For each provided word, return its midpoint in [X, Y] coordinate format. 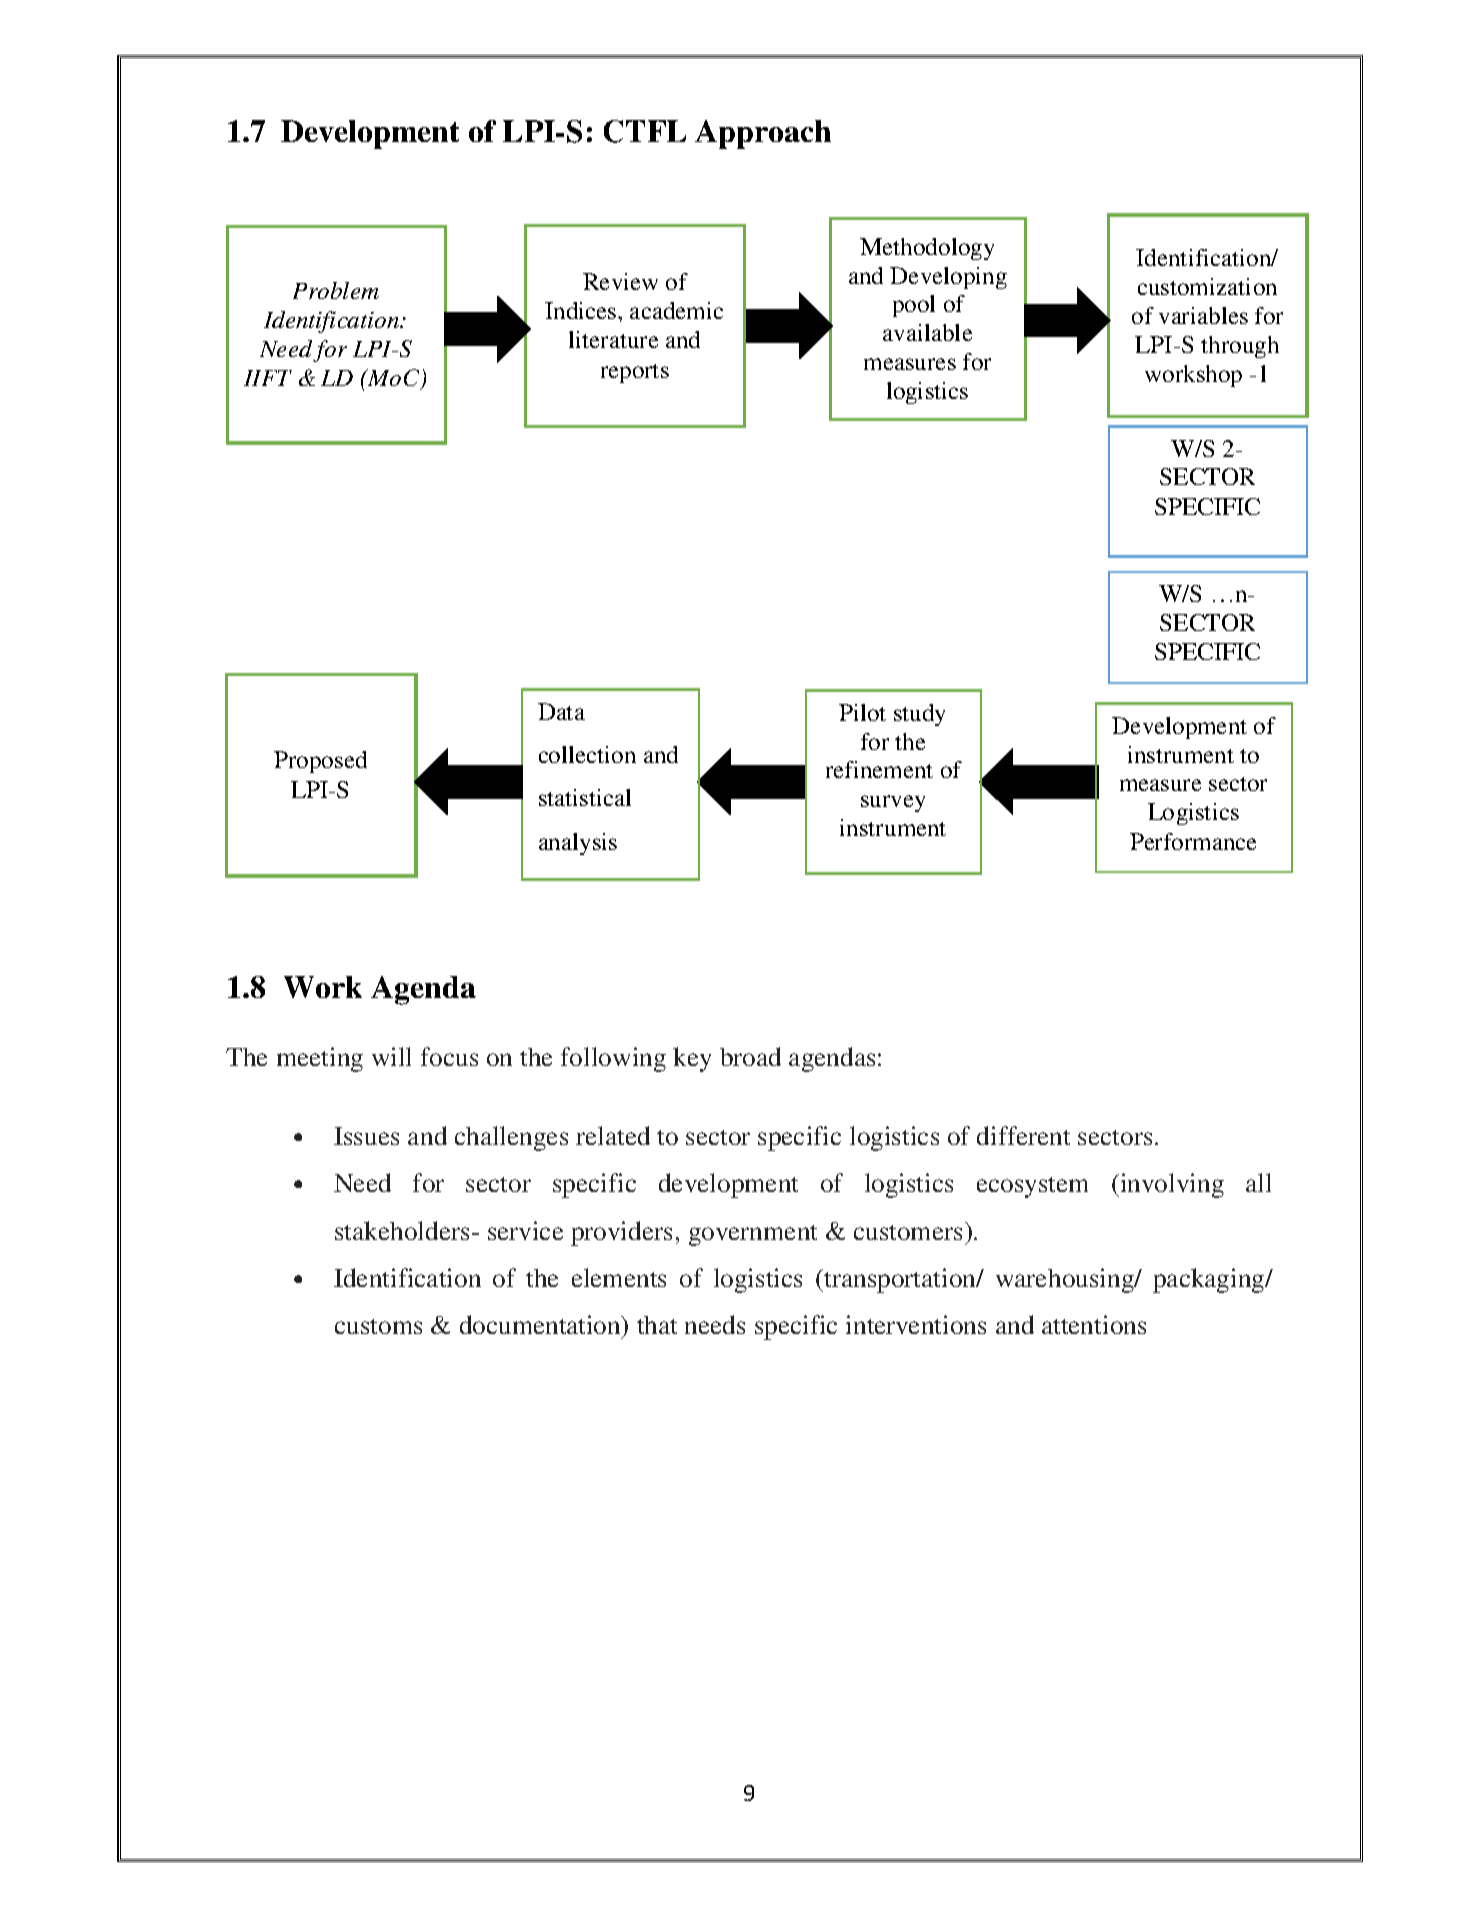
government [753, 1235]
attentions [1094, 1324]
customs [378, 1326]
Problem [336, 290]
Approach [763, 134]
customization [1207, 286]
